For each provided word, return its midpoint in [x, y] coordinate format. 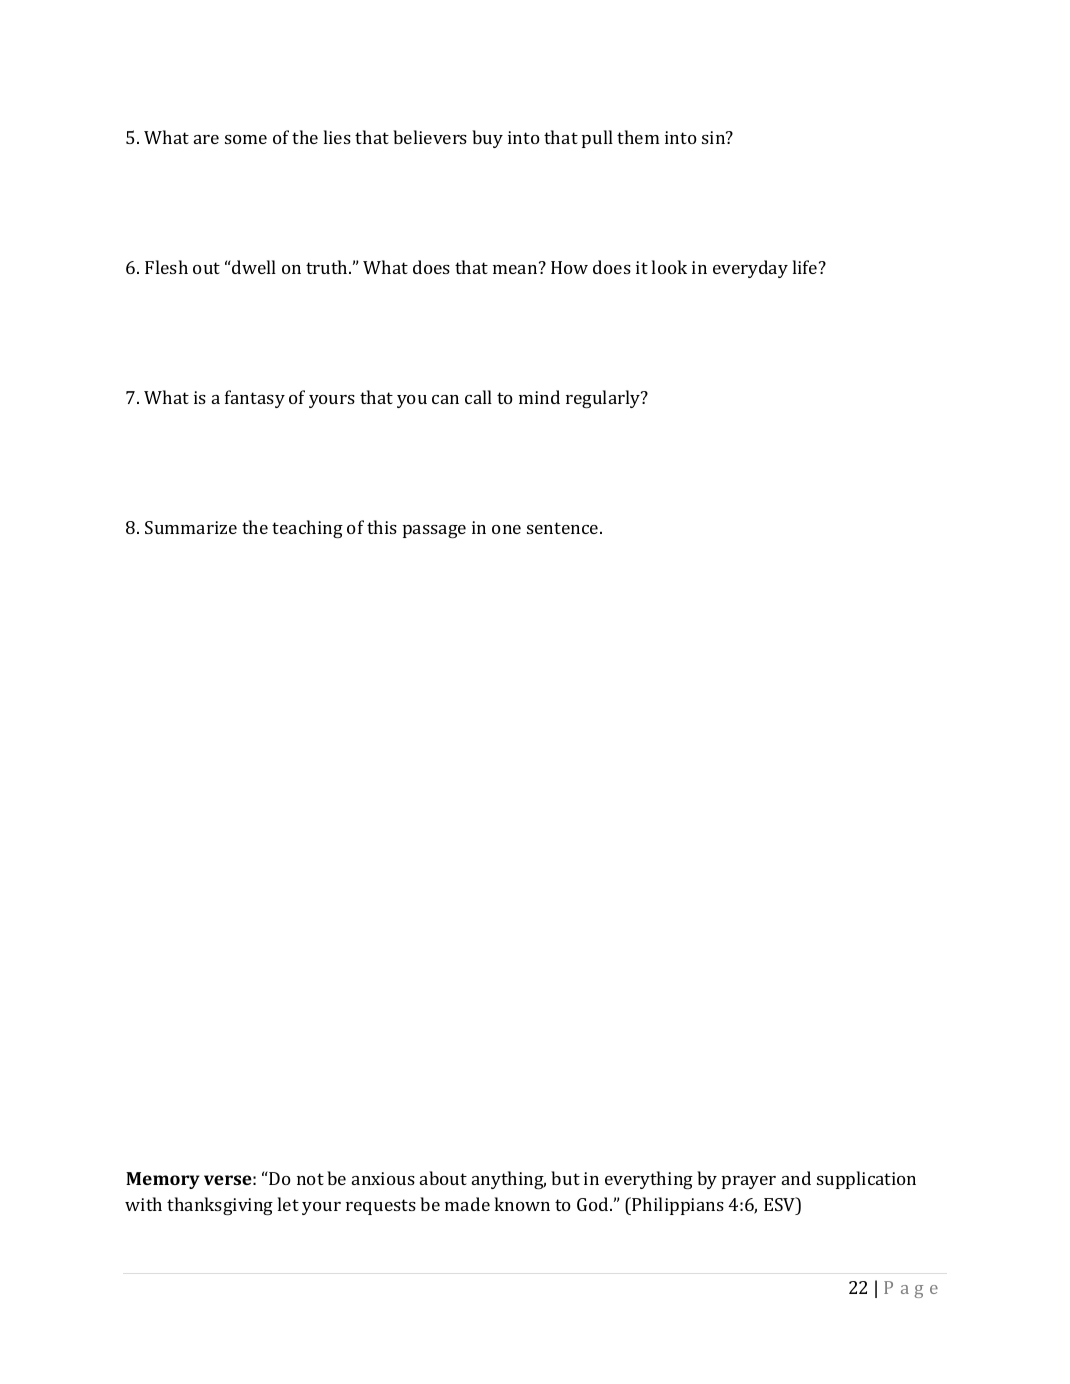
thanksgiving [220, 1206]
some [246, 139]
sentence [564, 528]
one [506, 529]
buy [487, 139]
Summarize [191, 527]
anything [509, 1180]
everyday [750, 269]
